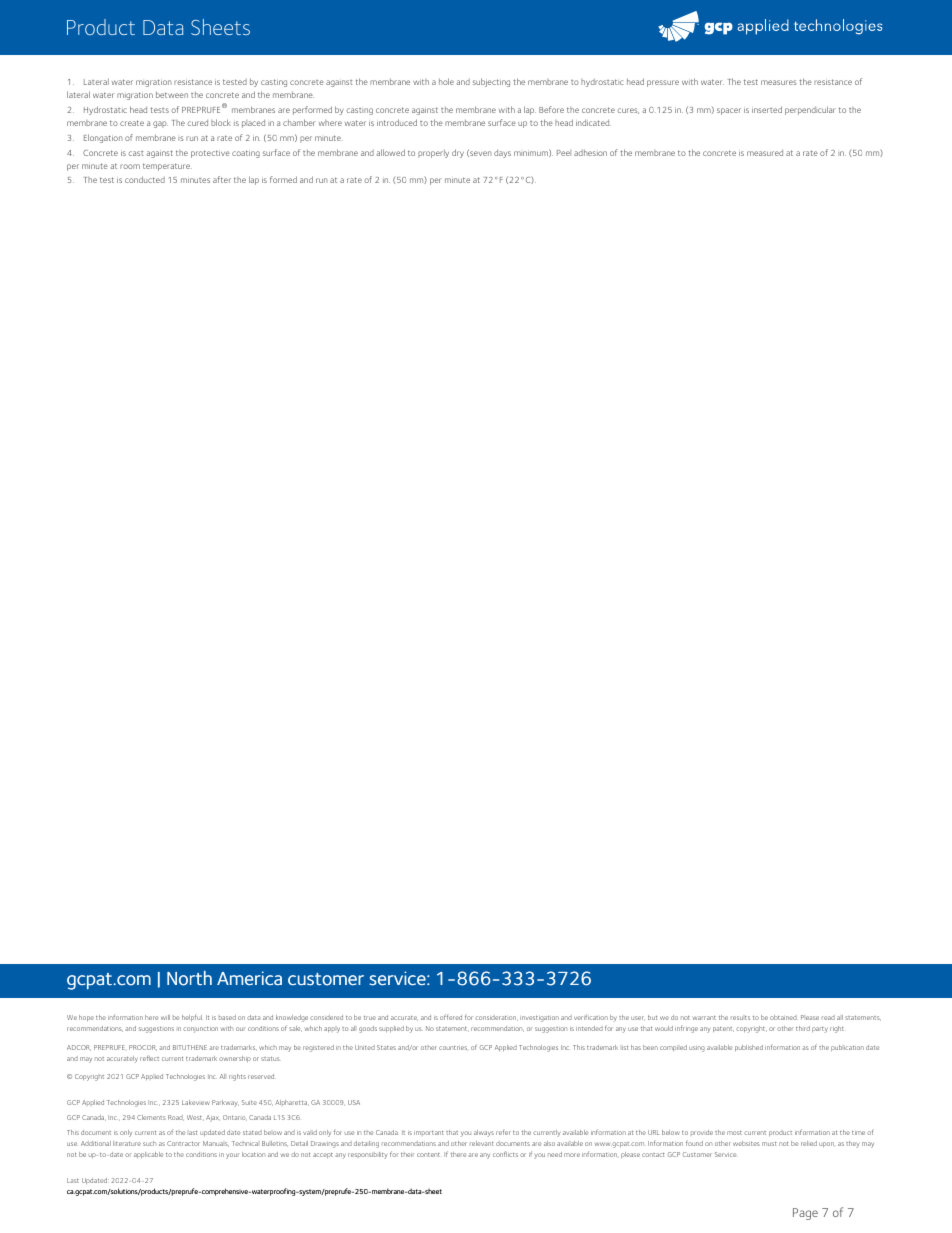 The height and width of the page is (1233, 952). Describe the element at coordinates (491, 82) in the page. I see `subjecting` at that location.
